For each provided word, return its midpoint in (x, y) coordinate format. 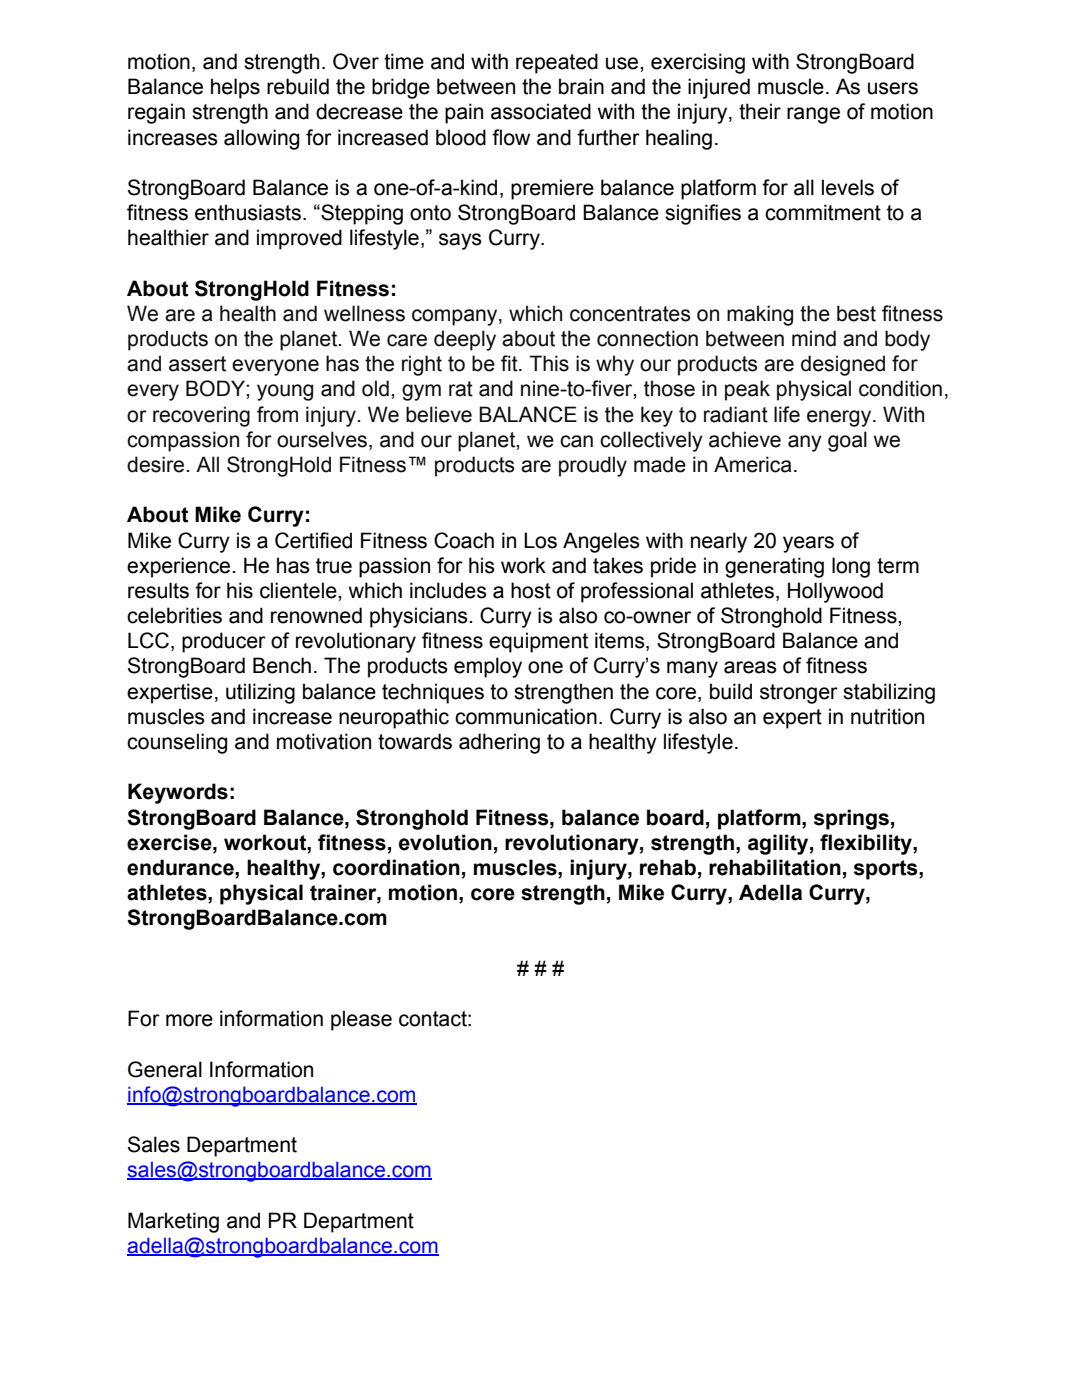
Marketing (173, 1222)
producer (224, 642)
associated (541, 111)
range (813, 115)
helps (235, 88)
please (361, 1020)
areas (750, 667)
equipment (538, 642)
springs (851, 819)
